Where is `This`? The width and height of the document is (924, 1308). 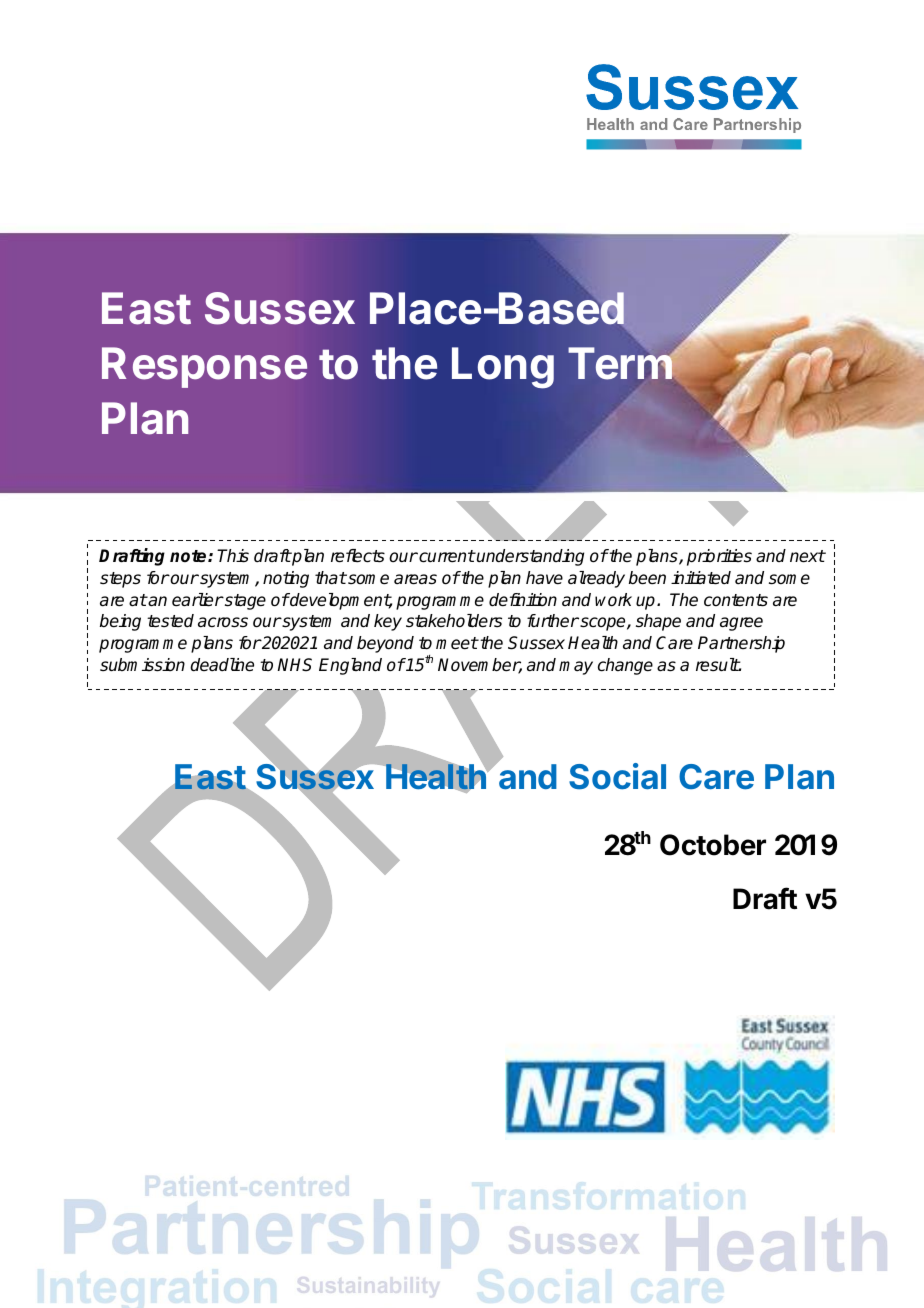
This is located at coordinates (233, 556).
